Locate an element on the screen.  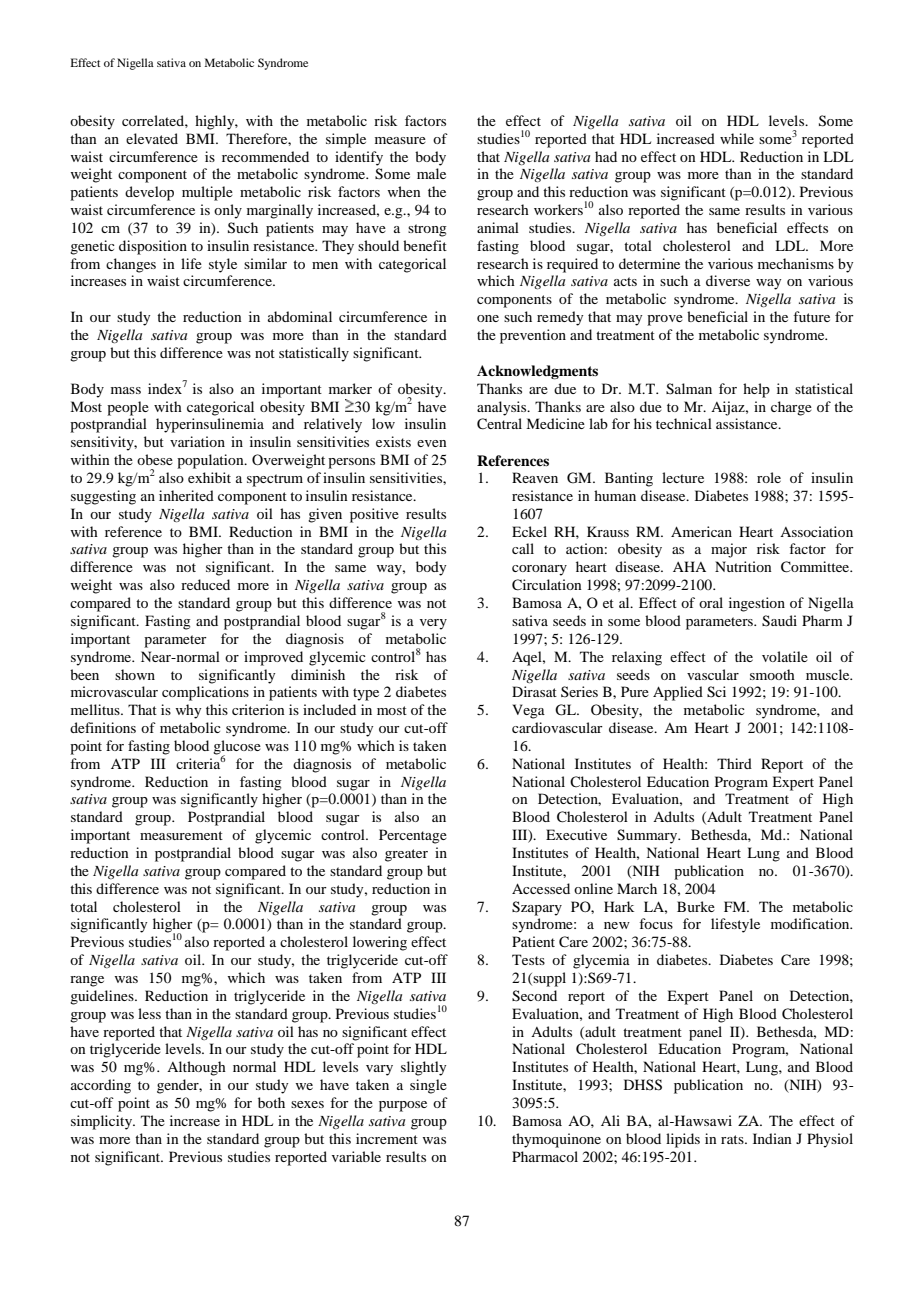
rats is located at coordinates (733, 1139).
